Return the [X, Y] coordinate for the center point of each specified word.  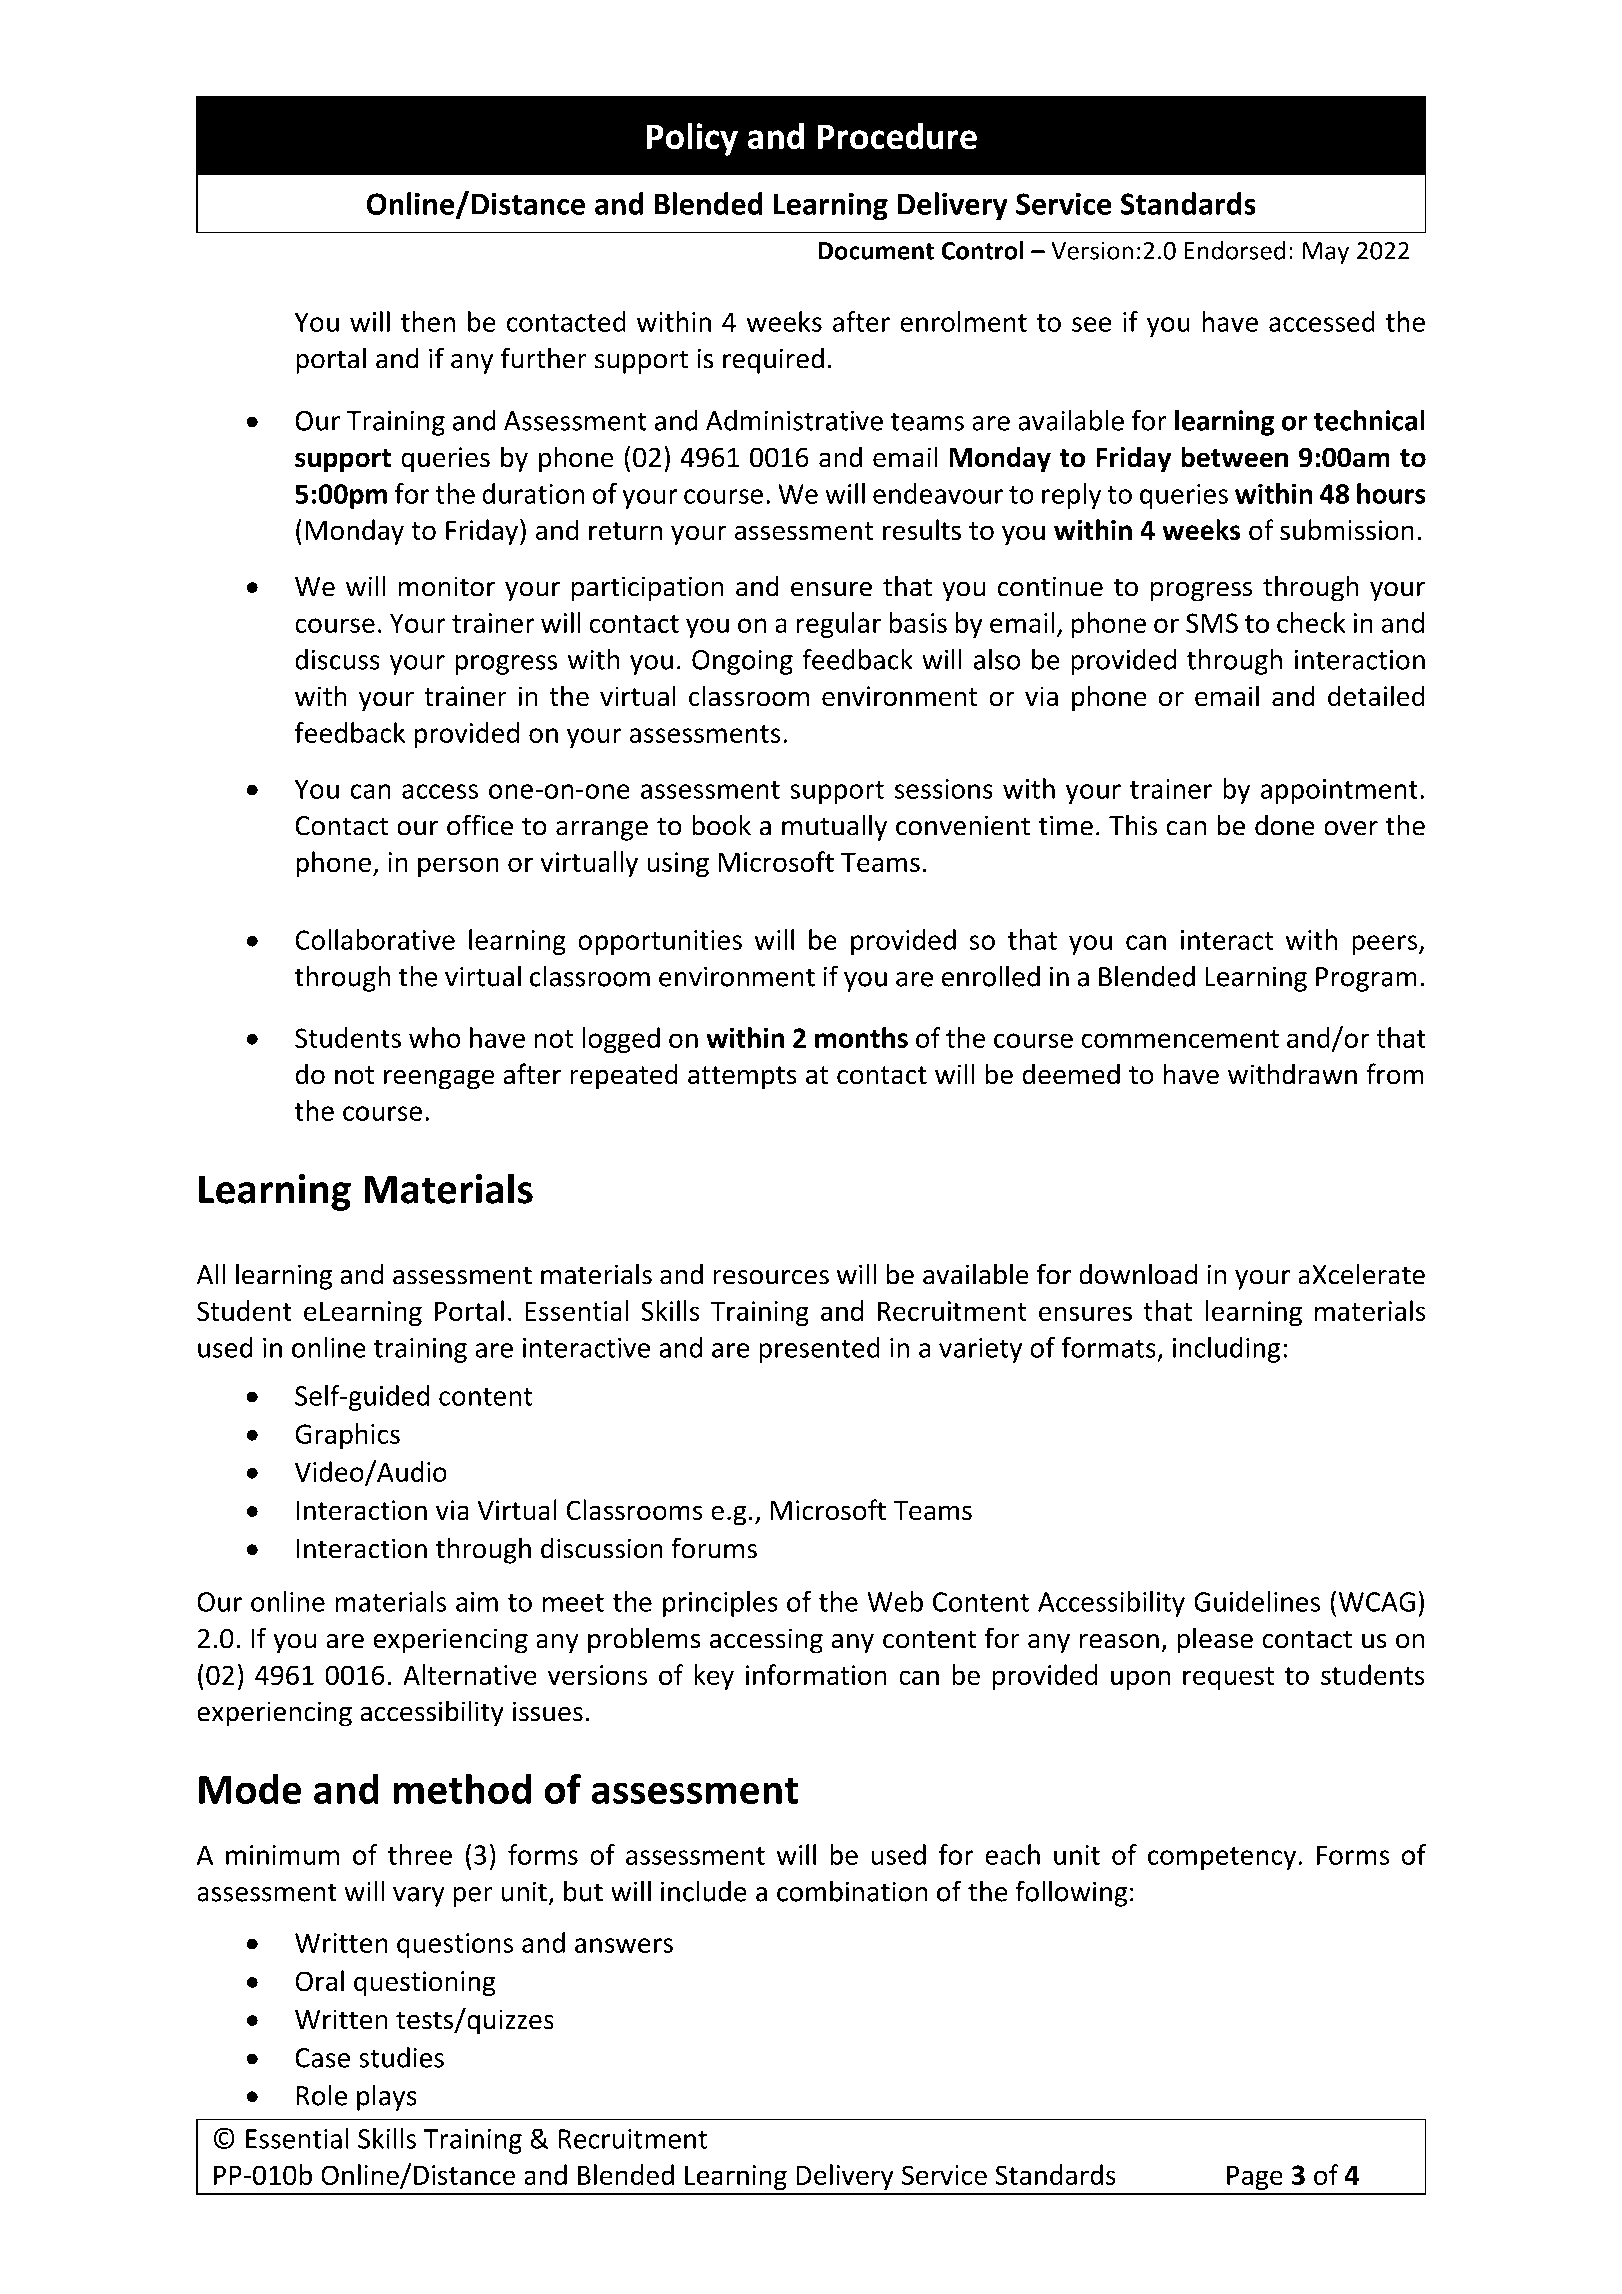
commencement [1180, 1039]
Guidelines [1257, 1601]
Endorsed [1235, 250]
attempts [742, 1078]
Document [876, 251]
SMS [1212, 623]
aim [477, 1602]
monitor [447, 586]
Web [895, 1601]
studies [401, 2057]
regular [838, 625]
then [428, 321]
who [435, 1037]
